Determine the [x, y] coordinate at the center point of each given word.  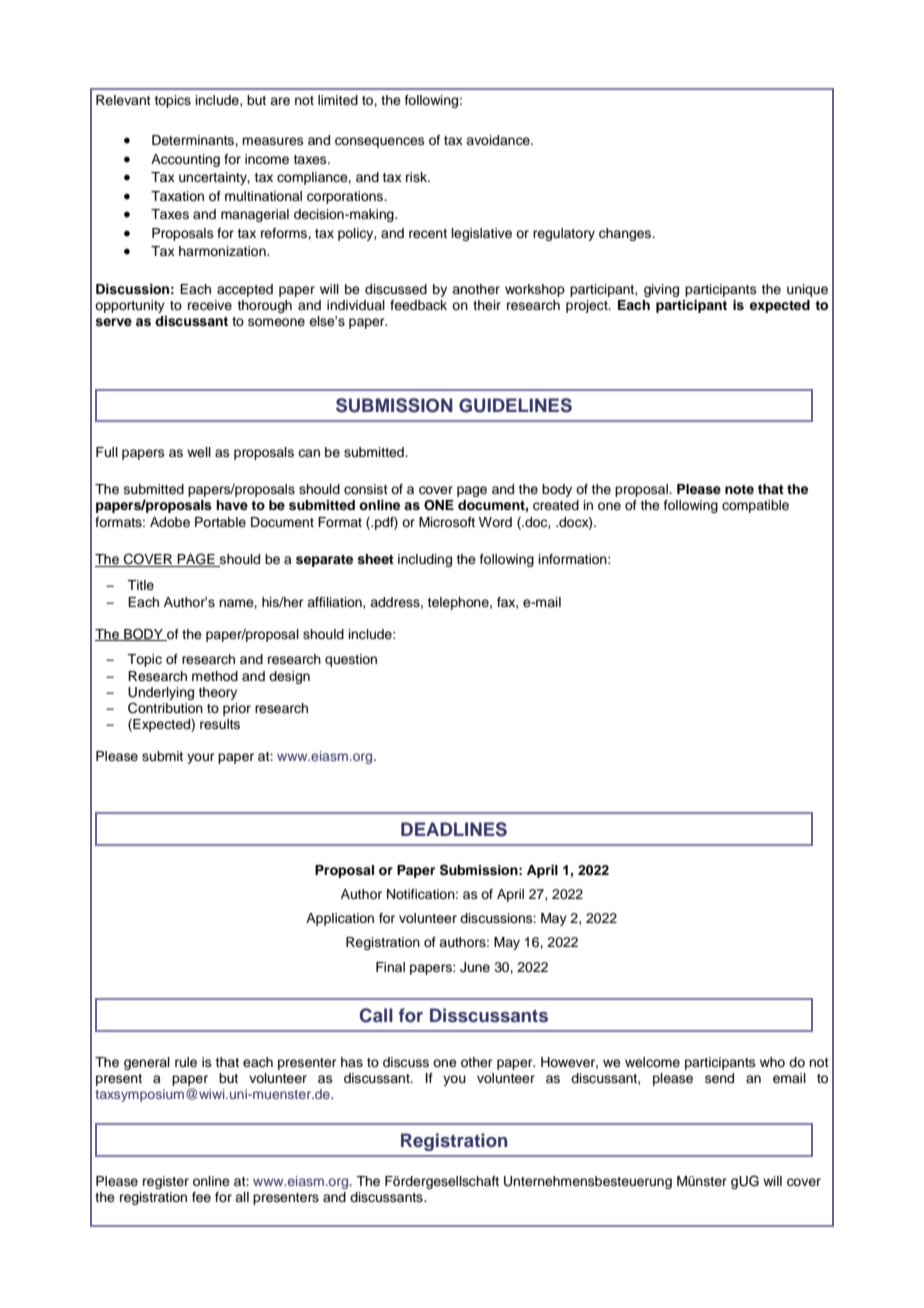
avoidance [499, 140]
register [166, 1182]
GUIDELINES [515, 405]
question [351, 660]
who [772, 1062]
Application [340, 919]
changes [626, 234]
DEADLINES [454, 829]
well [199, 452]
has [352, 1062]
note [739, 489]
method [215, 676]
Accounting [185, 160]
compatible [755, 506]
